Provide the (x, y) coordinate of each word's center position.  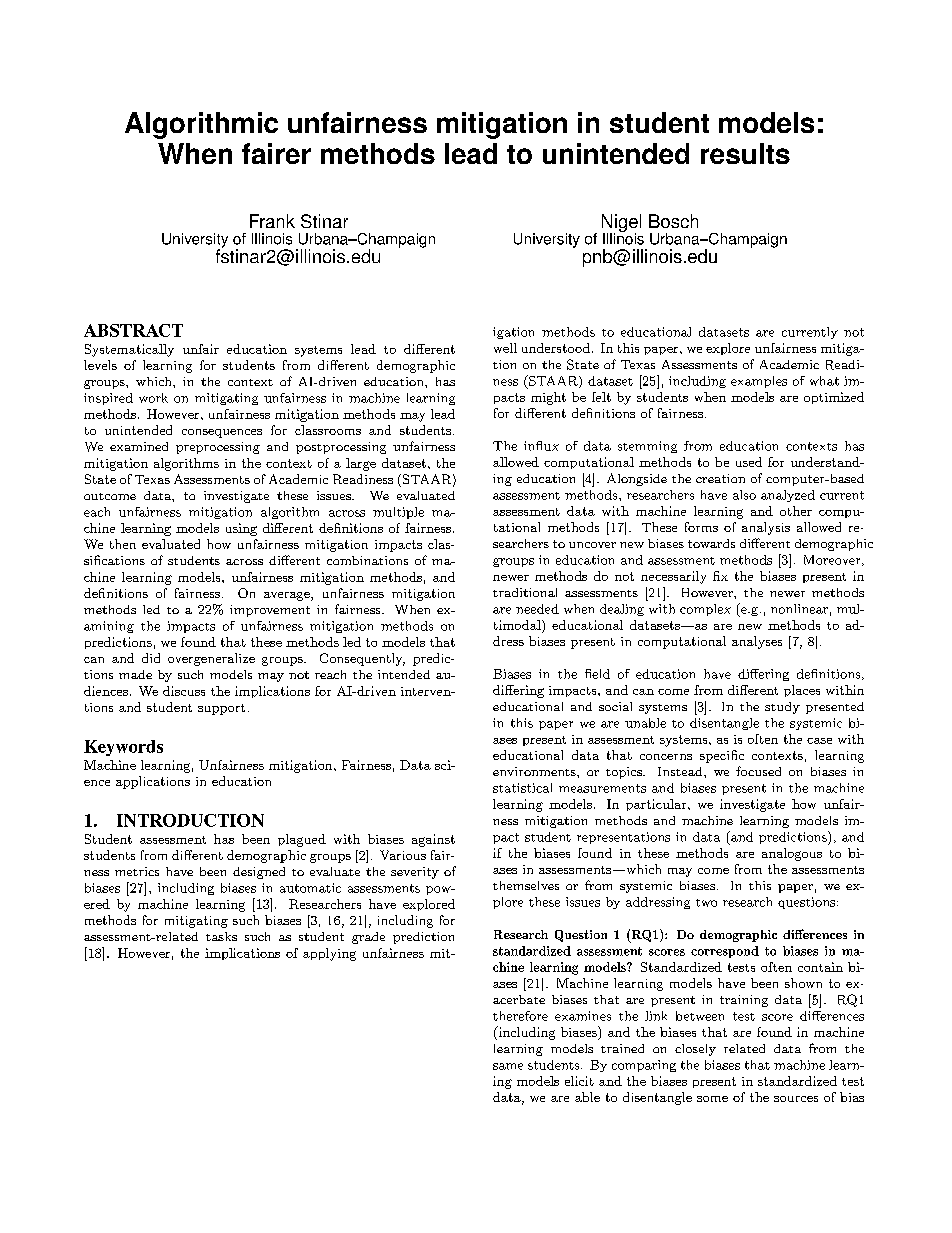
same (508, 1066)
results (745, 153)
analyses (757, 642)
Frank (272, 221)
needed (537, 609)
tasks (221, 936)
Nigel (621, 224)
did (151, 658)
